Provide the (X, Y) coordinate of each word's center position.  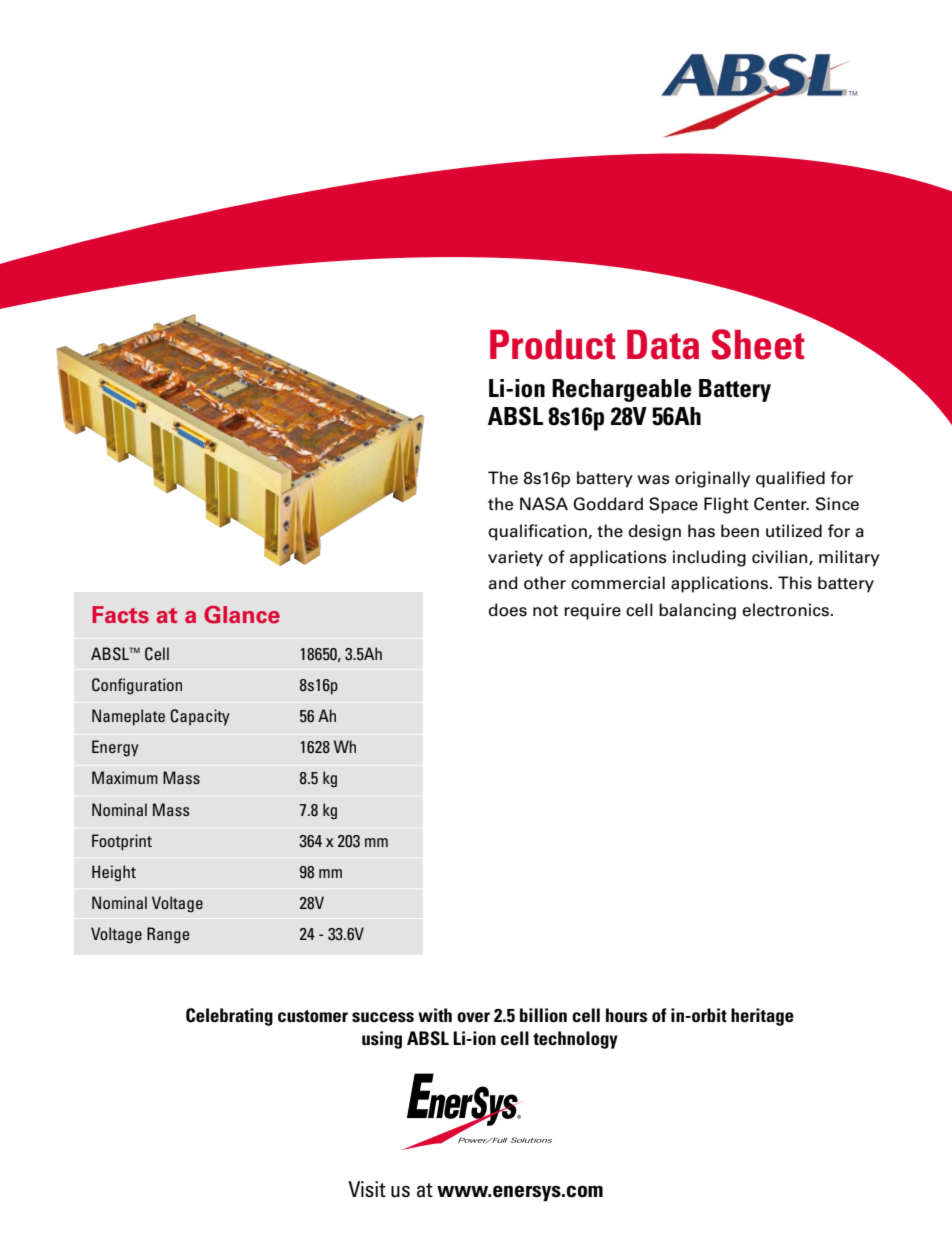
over (473, 1017)
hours (626, 1015)
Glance (242, 615)
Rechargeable (621, 390)
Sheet (758, 344)
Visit (367, 1189)
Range (168, 935)
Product (553, 345)
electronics (785, 610)
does (507, 610)
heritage (762, 1017)
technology (575, 1040)
